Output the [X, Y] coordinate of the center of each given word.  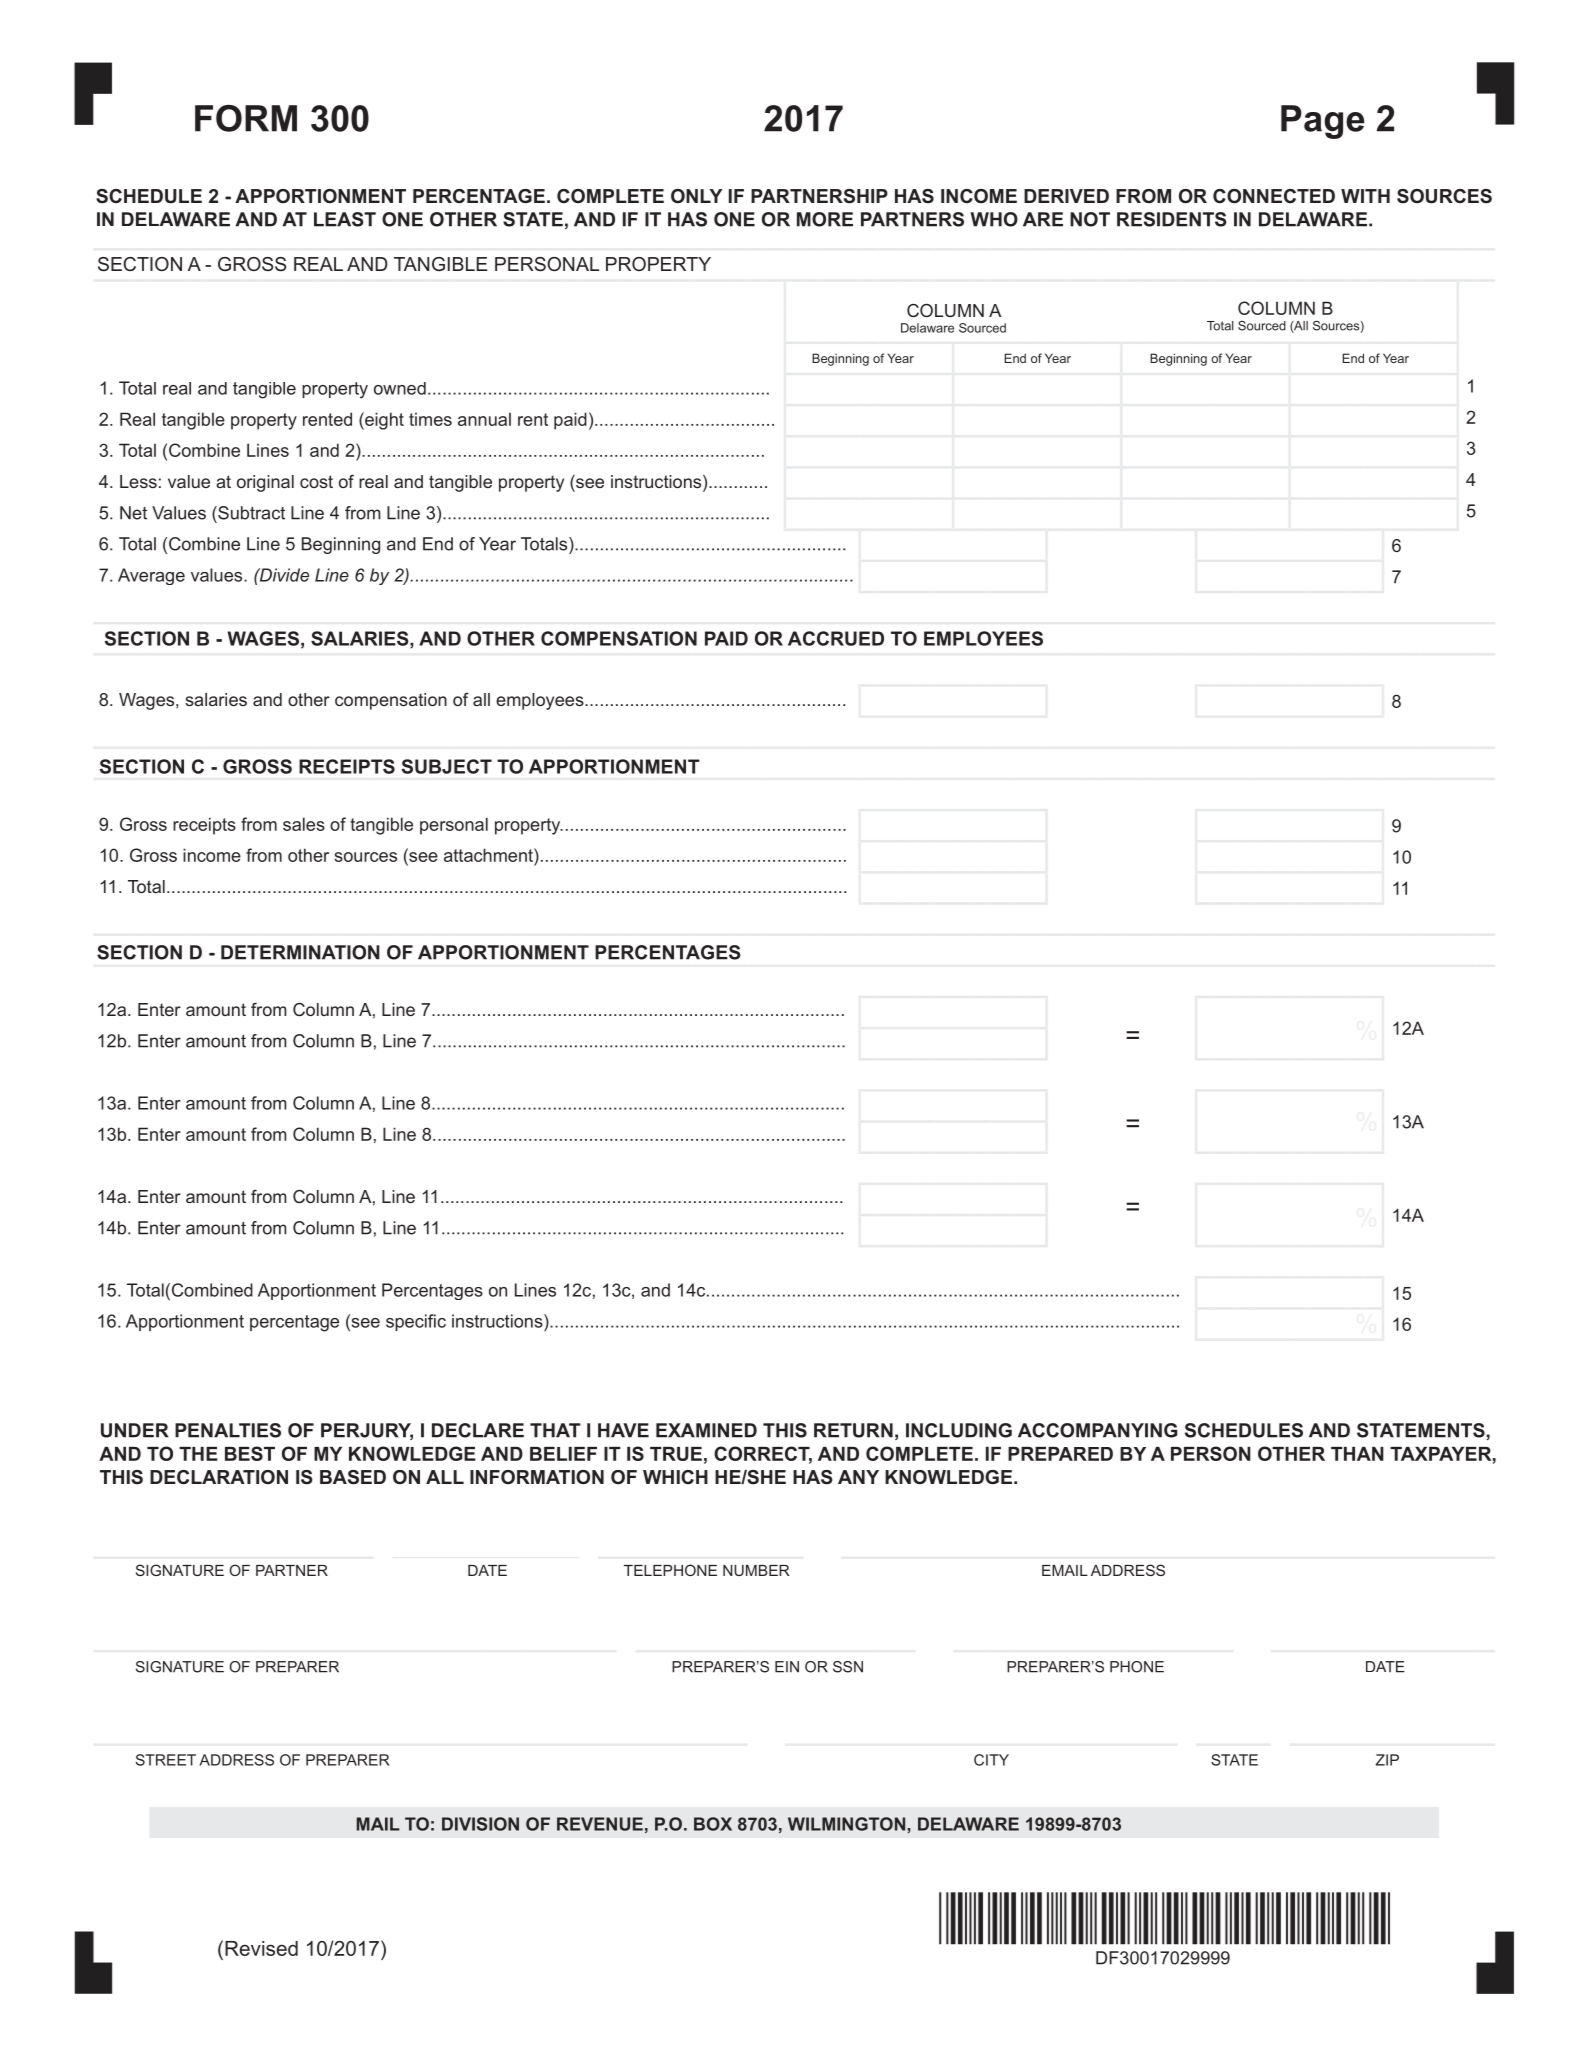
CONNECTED [1274, 196]
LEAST [345, 219]
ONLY [696, 196]
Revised [261, 1948]
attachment [489, 855]
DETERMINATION [300, 952]
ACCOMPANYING [1098, 1430]
